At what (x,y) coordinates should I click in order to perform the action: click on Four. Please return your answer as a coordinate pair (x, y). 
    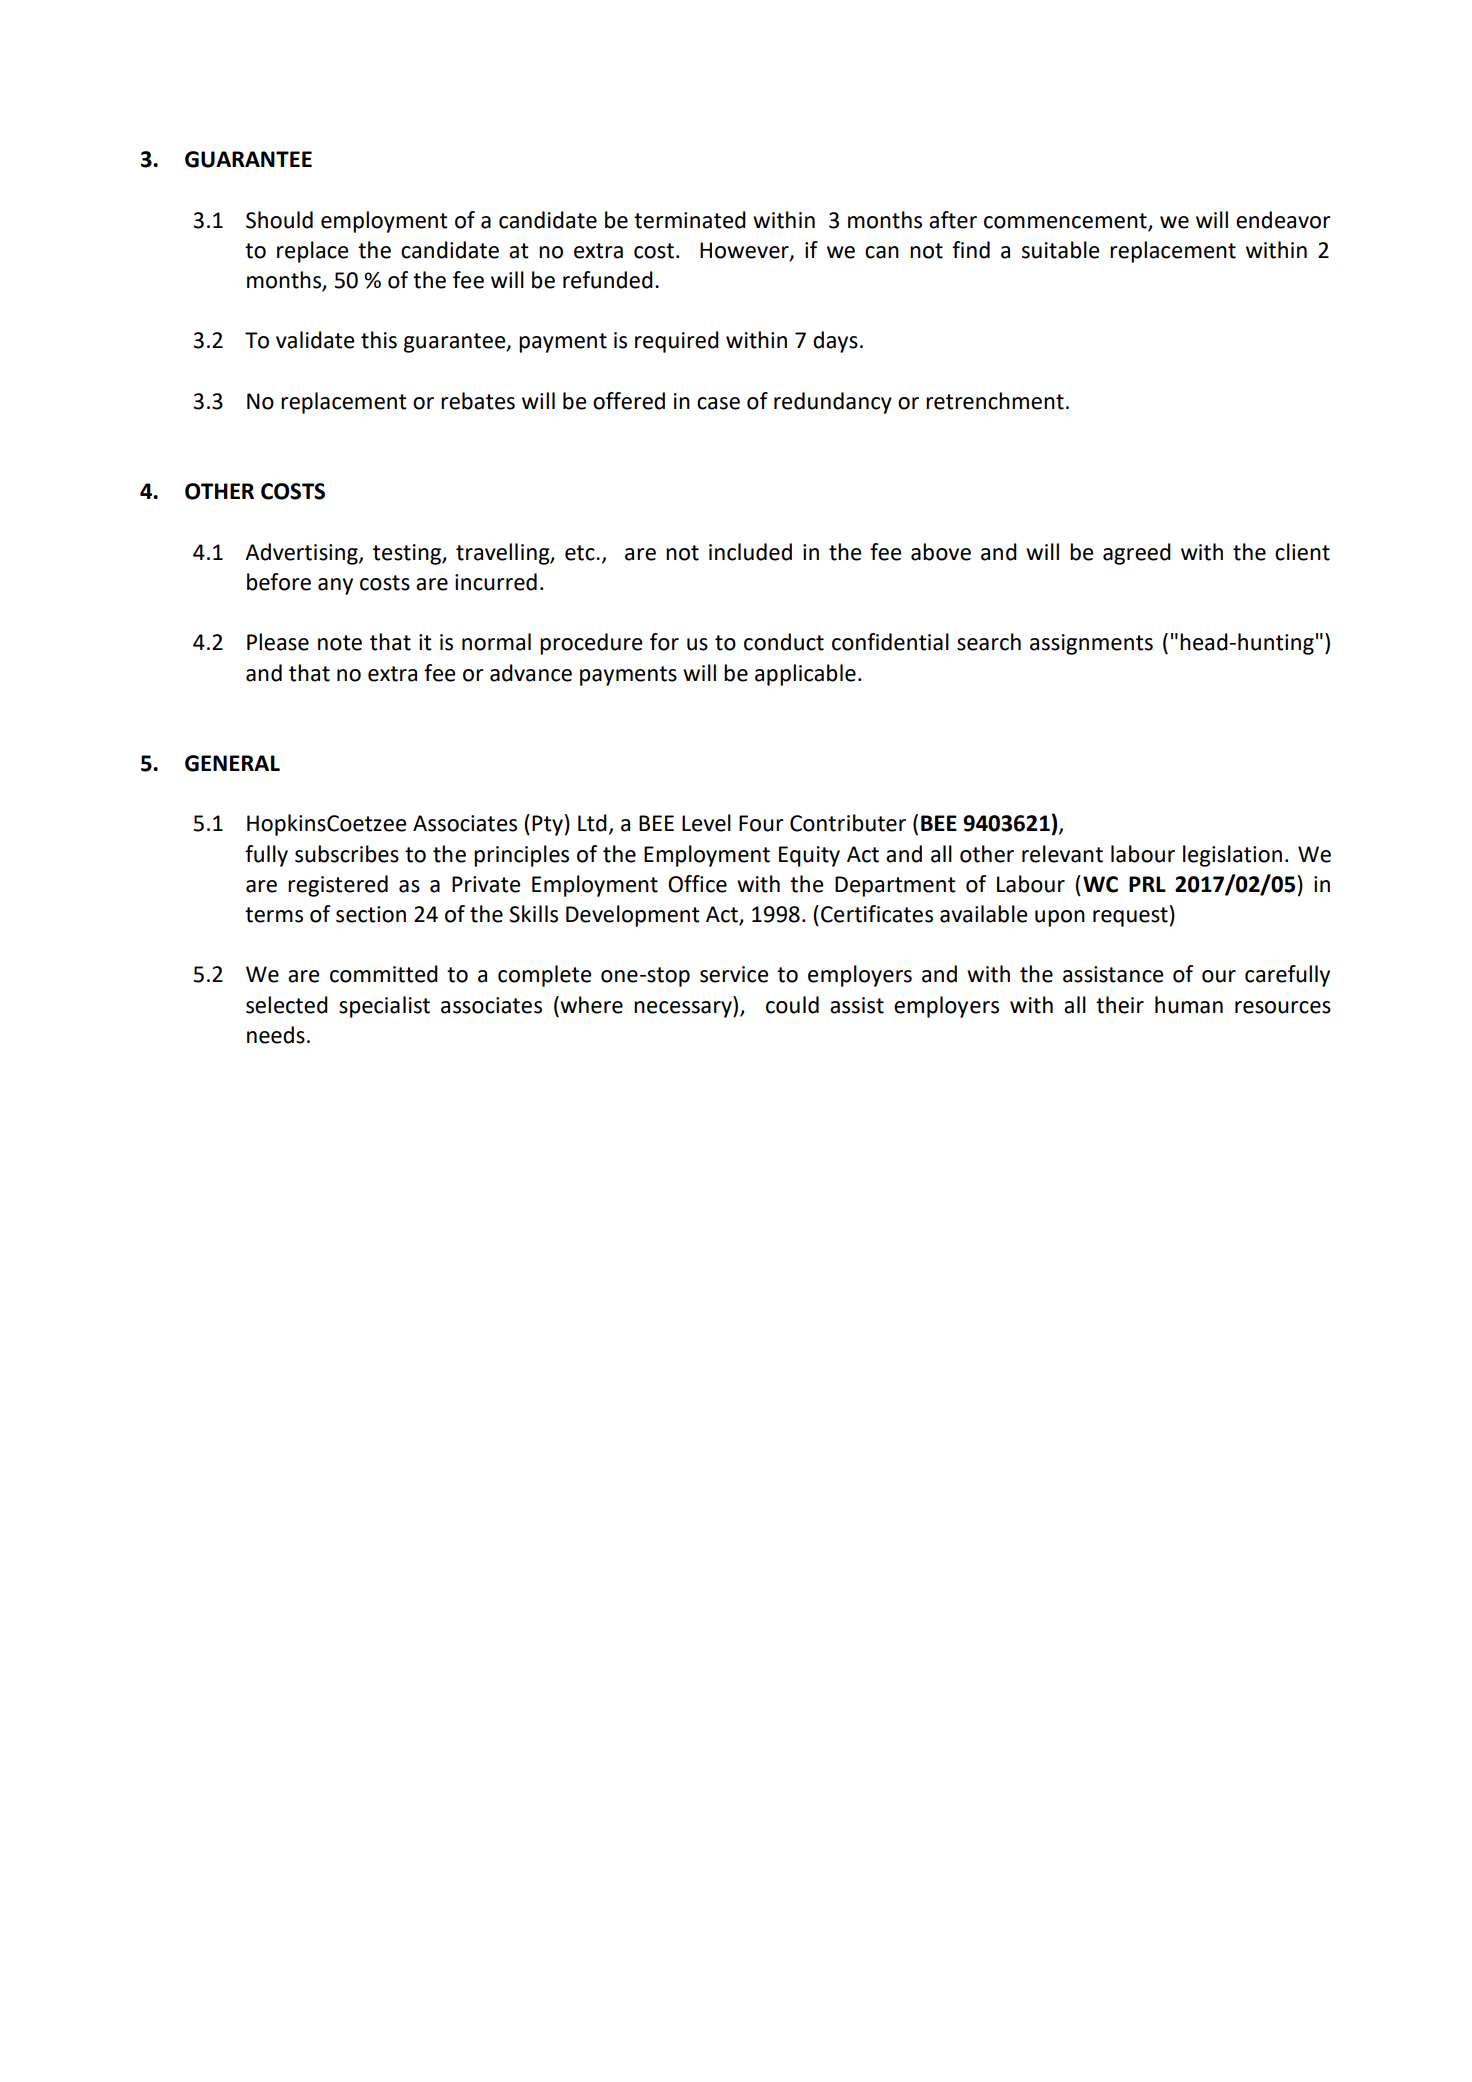
    Looking at the image, I should click on (761, 823).
